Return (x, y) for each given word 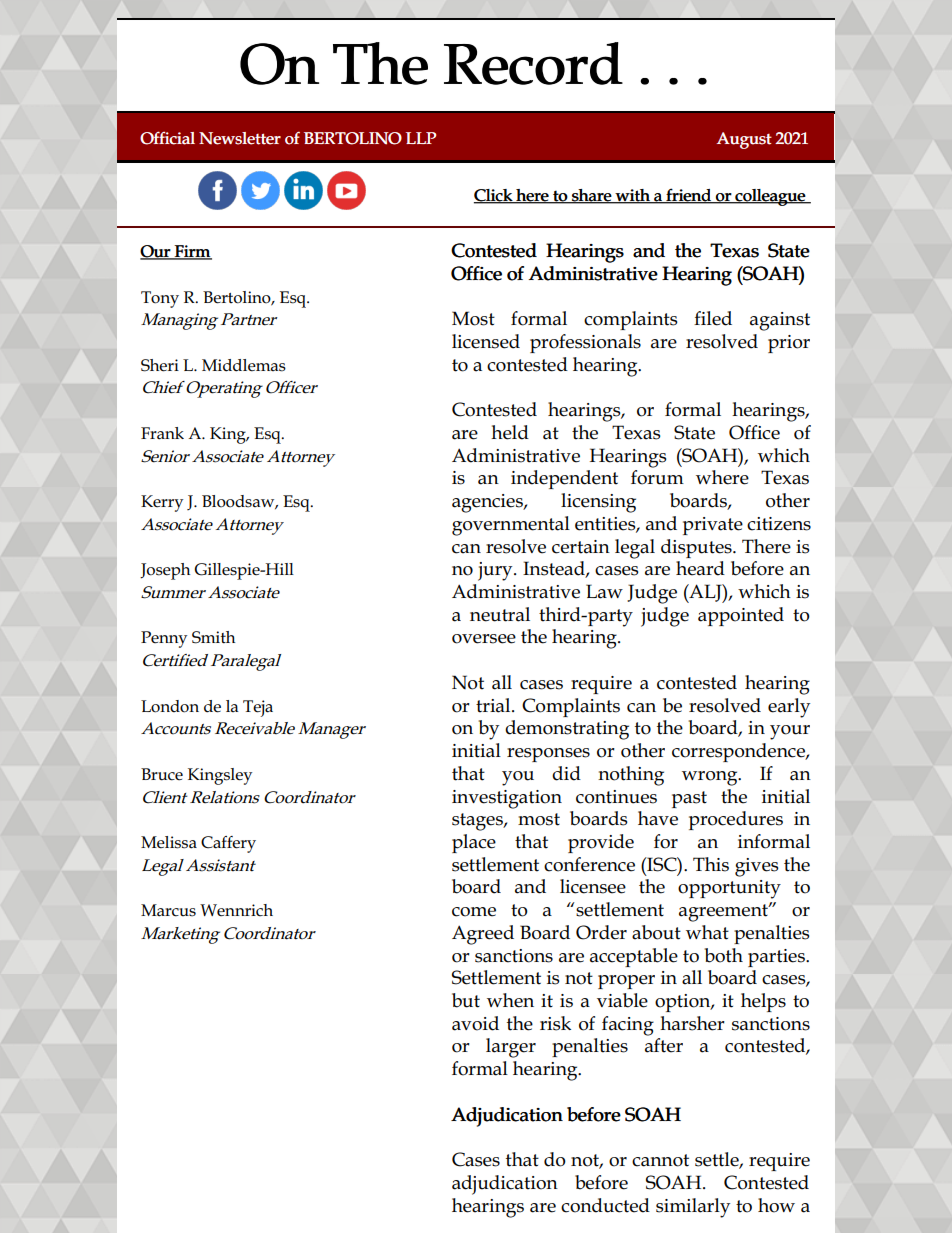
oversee (484, 639)
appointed (741, 616)
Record (533, 63)
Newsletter (240, 138)
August (744, 140)
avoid (475, 1023)
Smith (213, 637)
